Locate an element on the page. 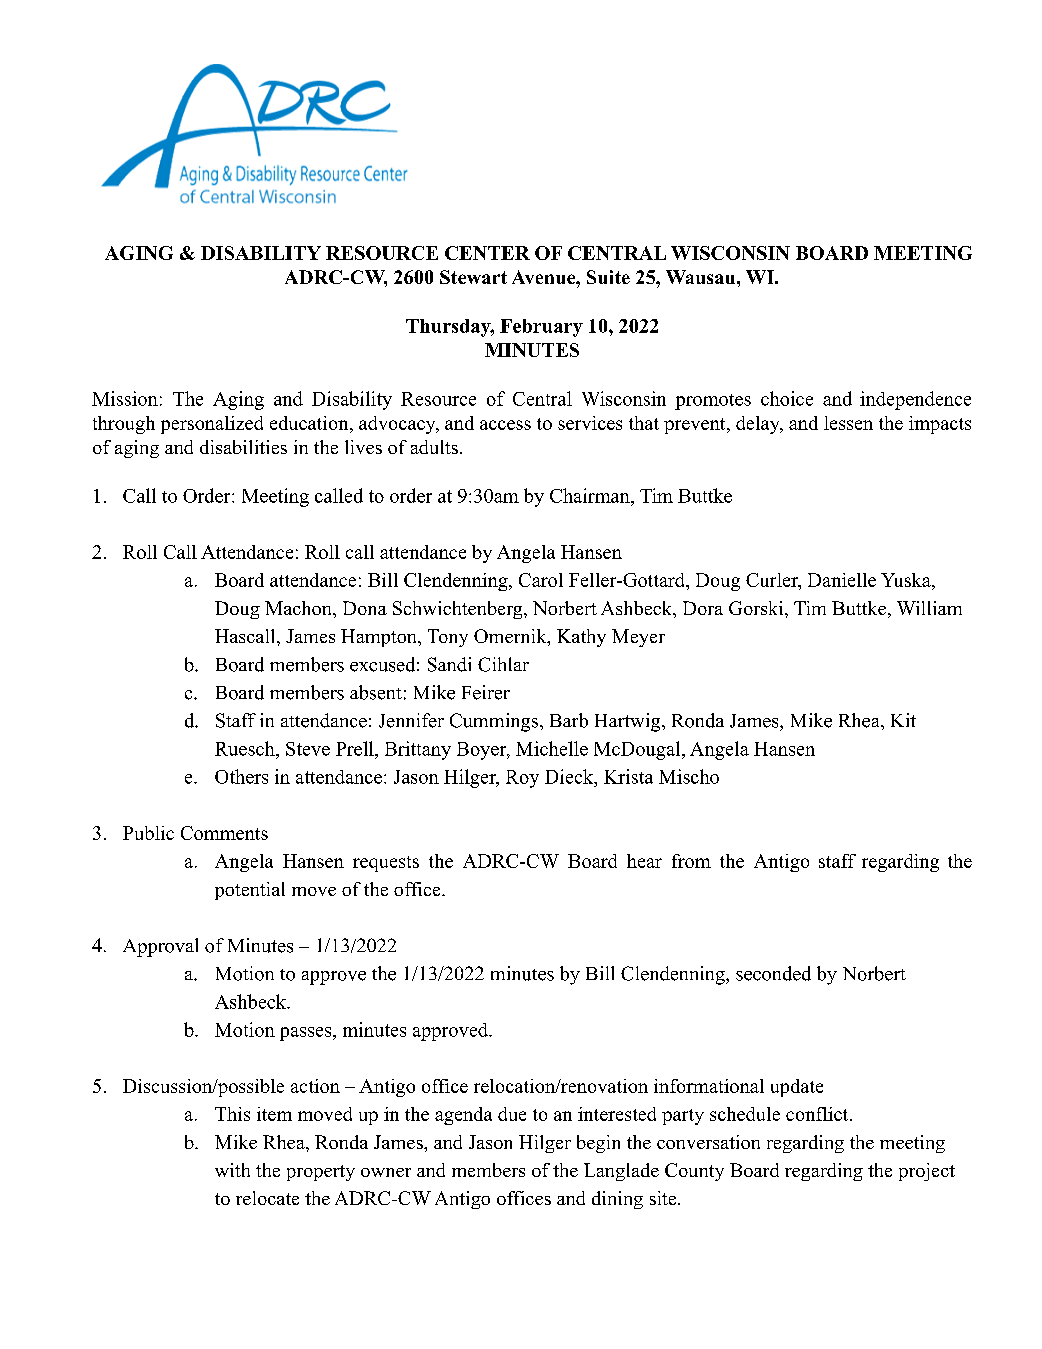 This page has height=1349, width=1042. begin is located at coordinates (598, 1144).
